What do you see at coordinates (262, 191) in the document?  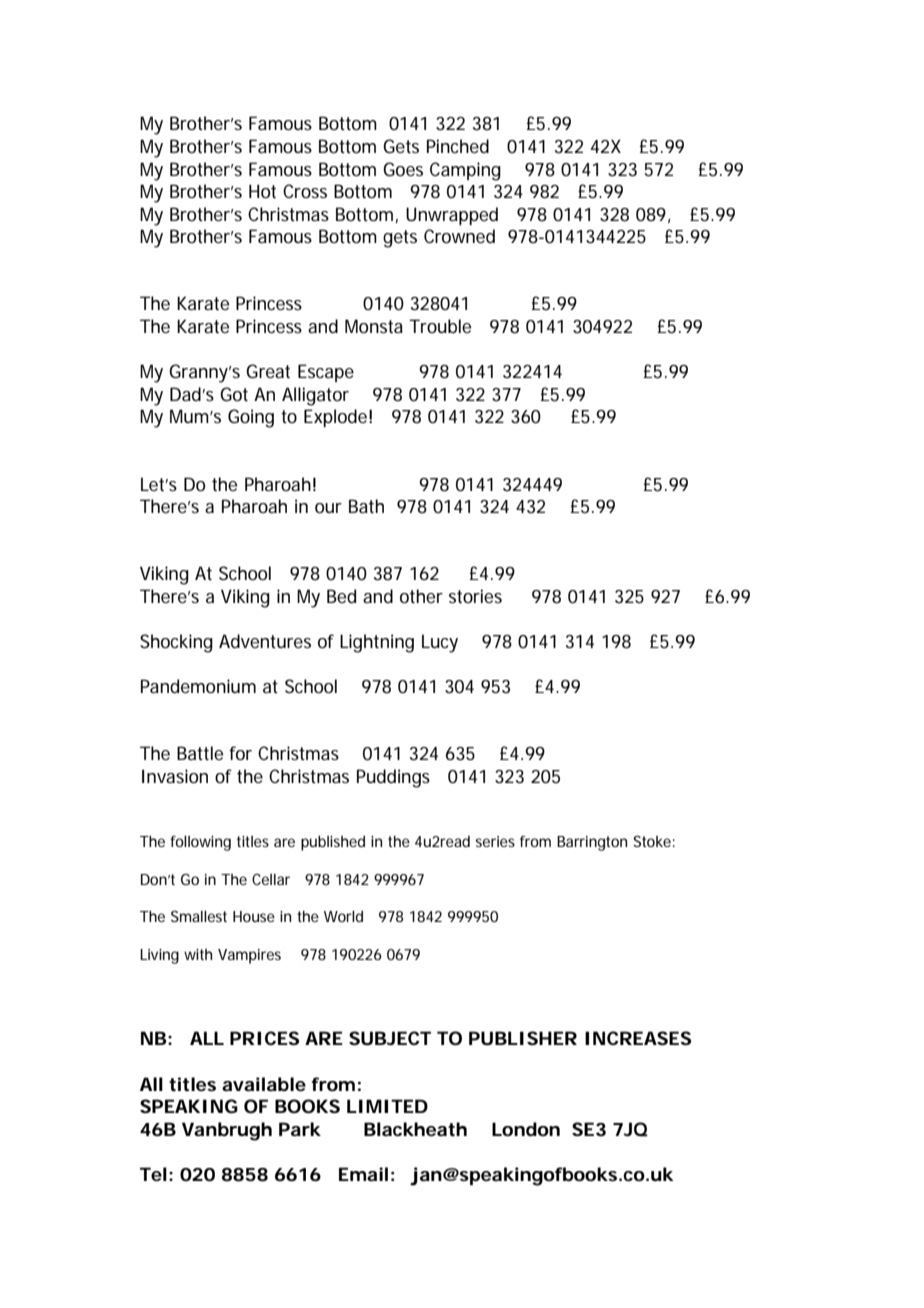 I see `Hot` at bounding box center [262, 191].
